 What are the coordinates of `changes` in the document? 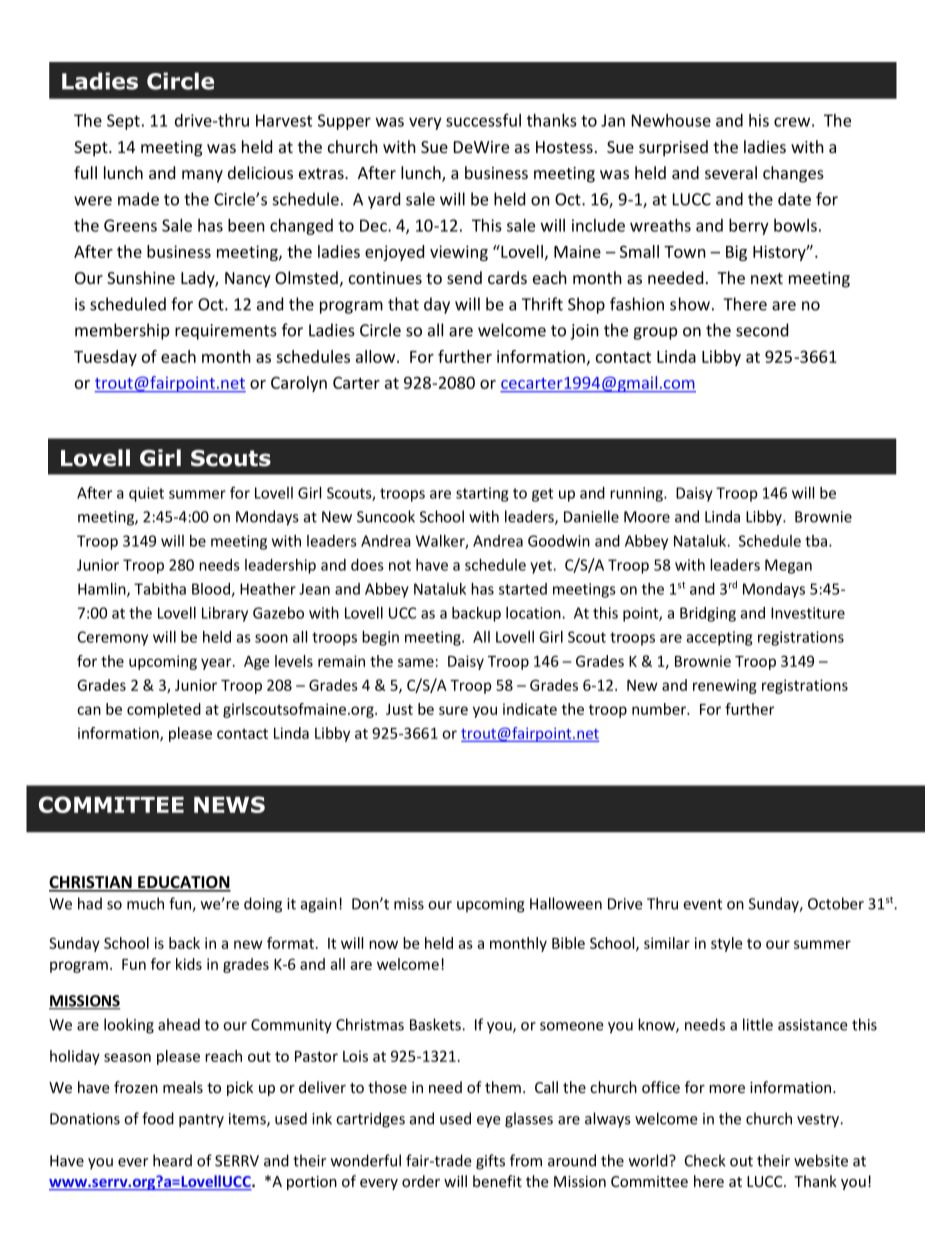 It's located at (793, 174).
